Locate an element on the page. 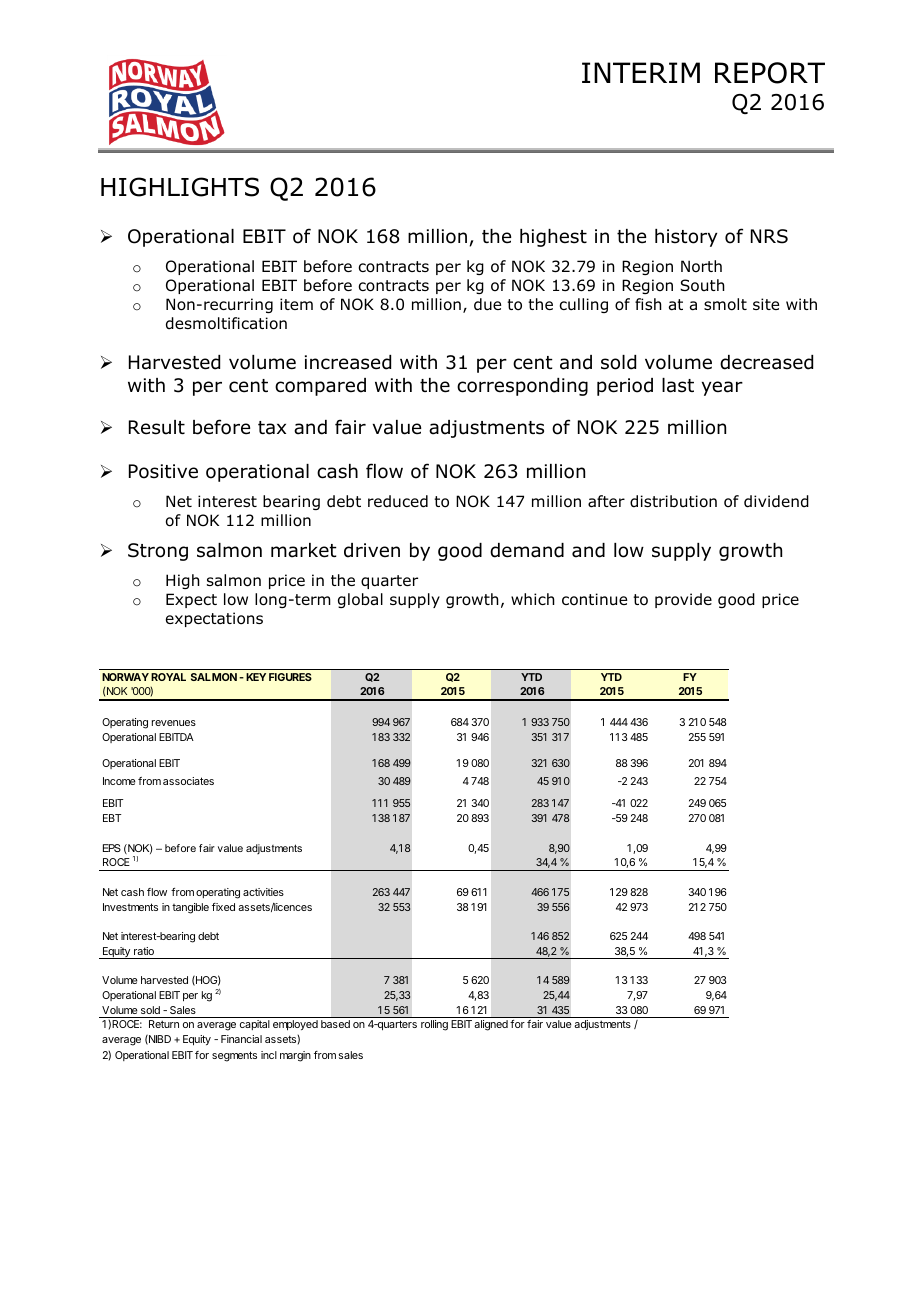 The width and height of the image is (924, 1308). item is located at coordinates (296, 304).
